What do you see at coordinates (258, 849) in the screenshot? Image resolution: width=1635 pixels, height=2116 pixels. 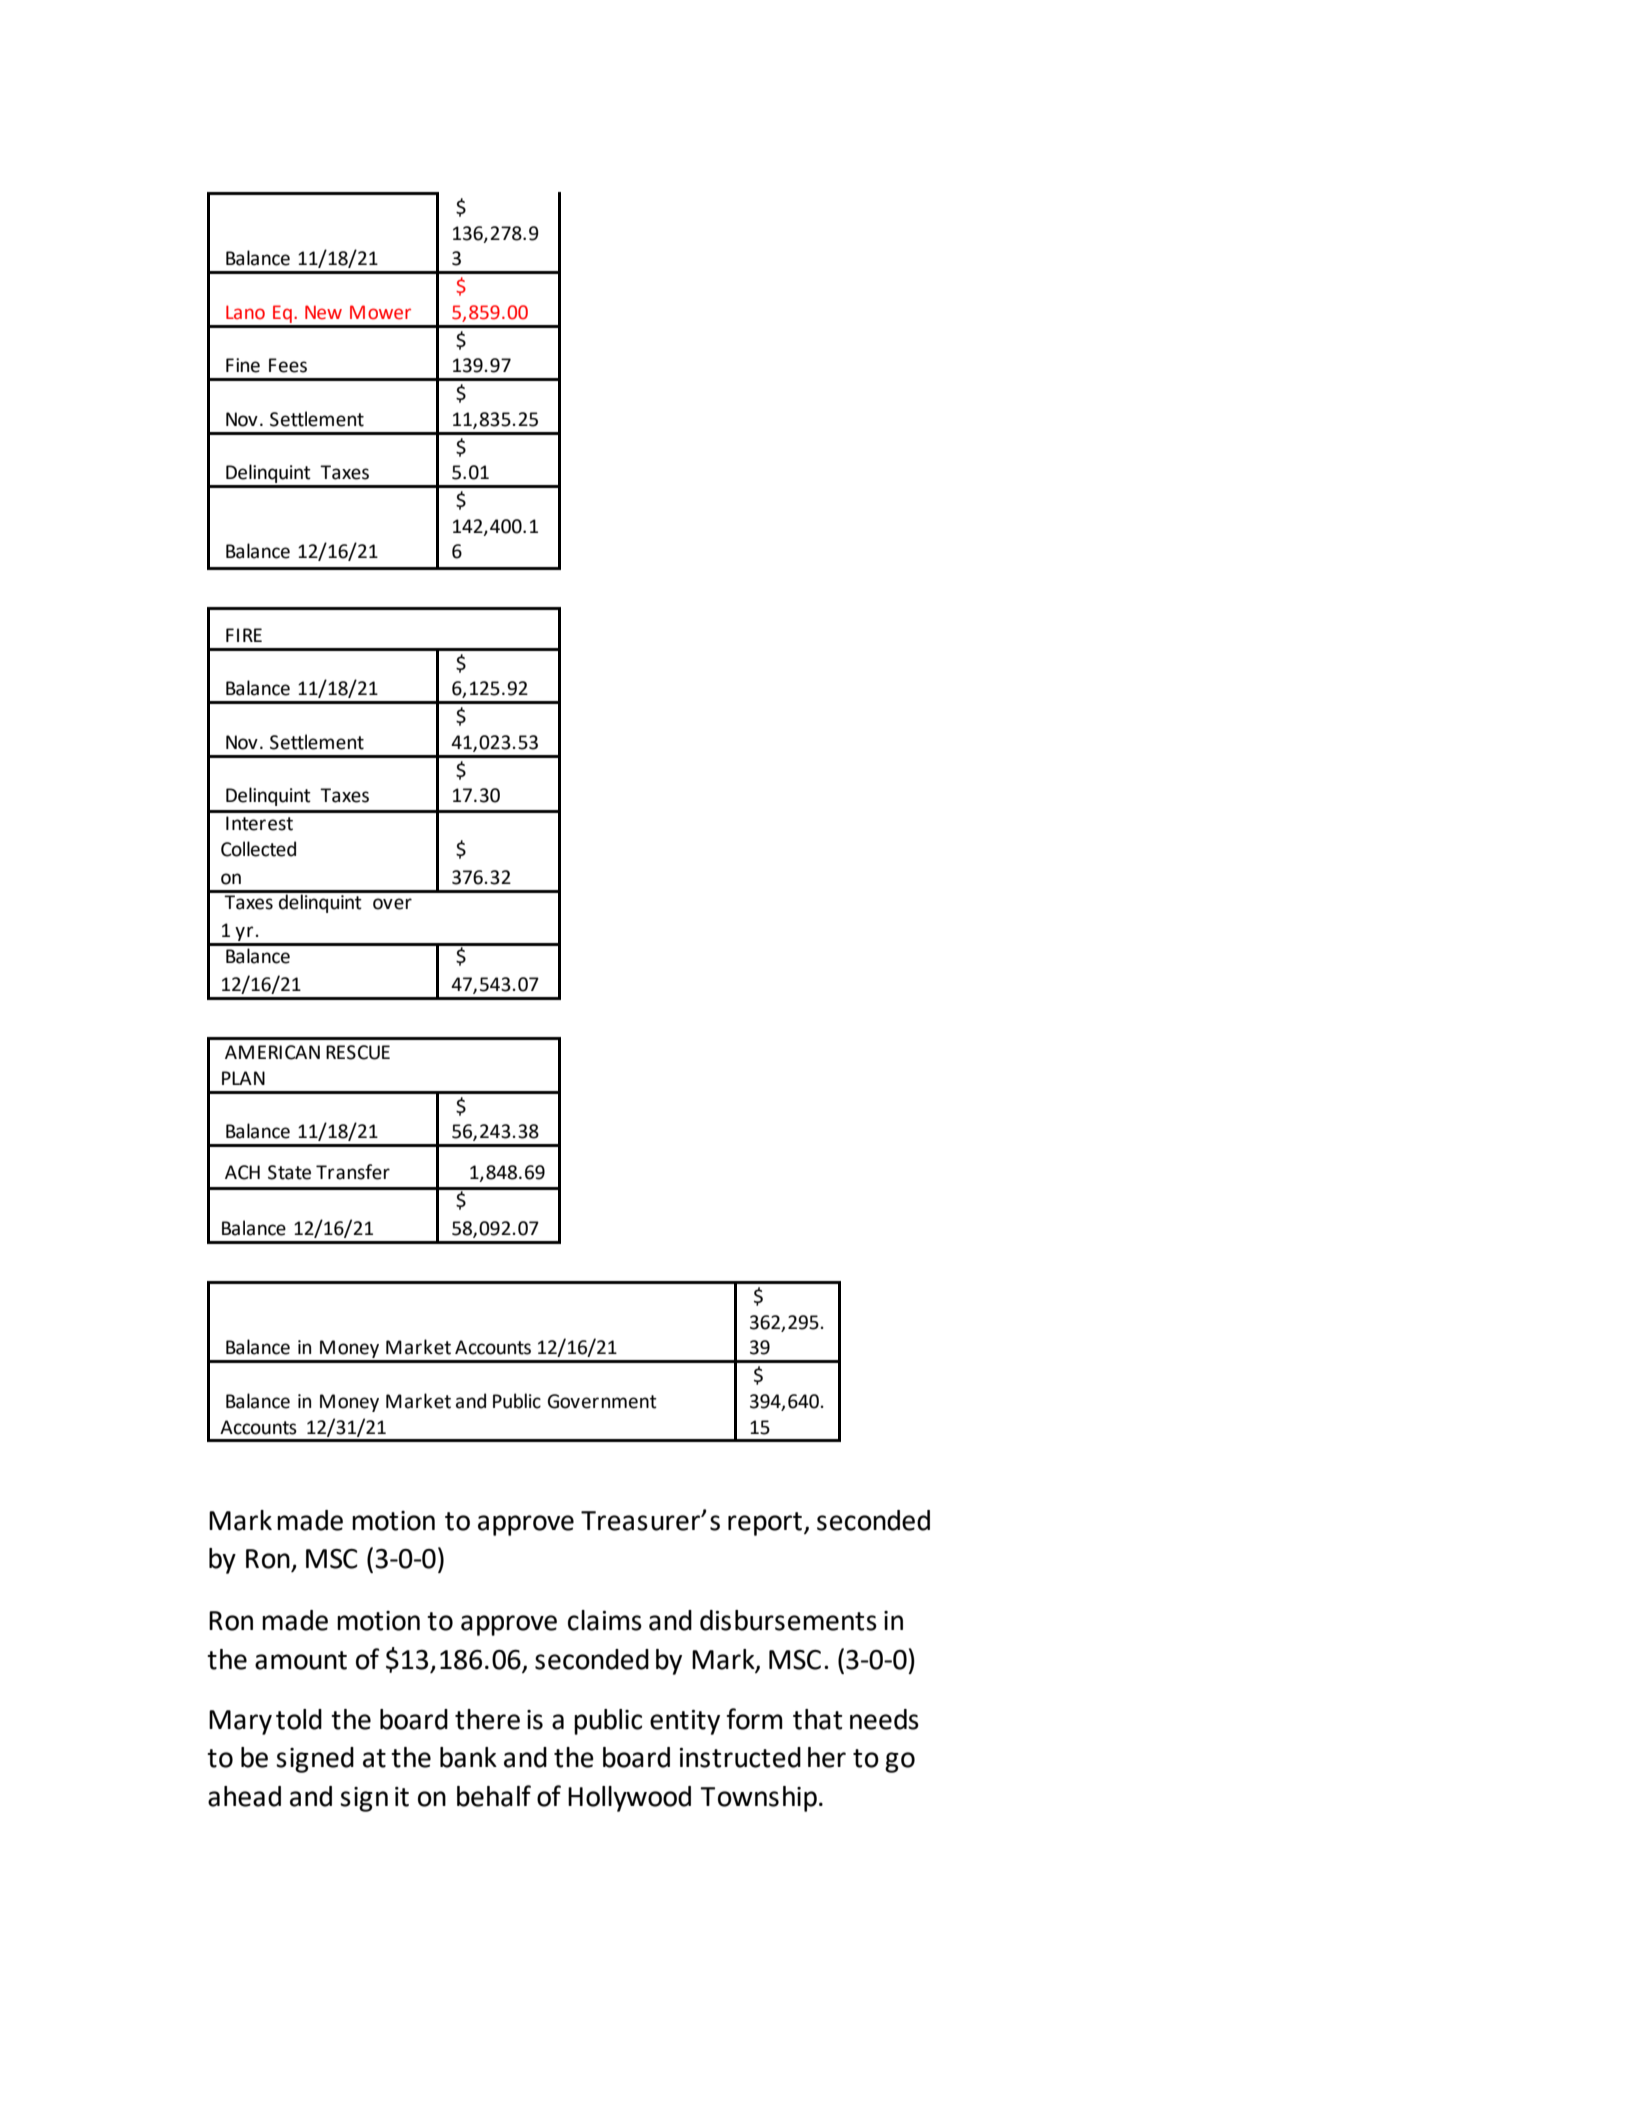 I see `Collected` at bounding box center [258, 849].
